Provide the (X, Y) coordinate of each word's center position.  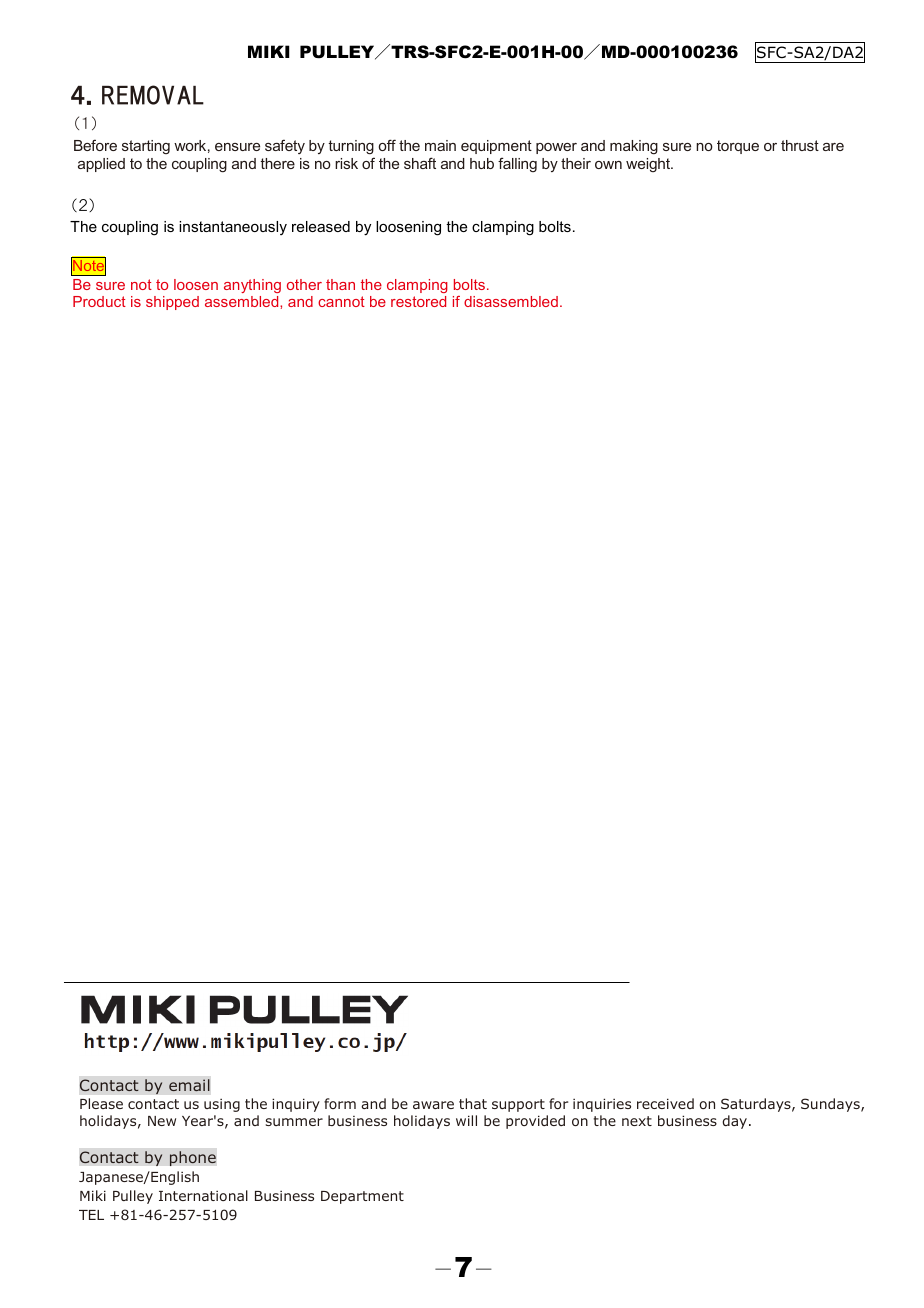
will (466, 1120)
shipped (172, 303)
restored (418, 301)
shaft (420, 163)
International (203, 1195)
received (665, 1103)
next (637, 1121)
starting (146, 147)
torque (738, 147)
